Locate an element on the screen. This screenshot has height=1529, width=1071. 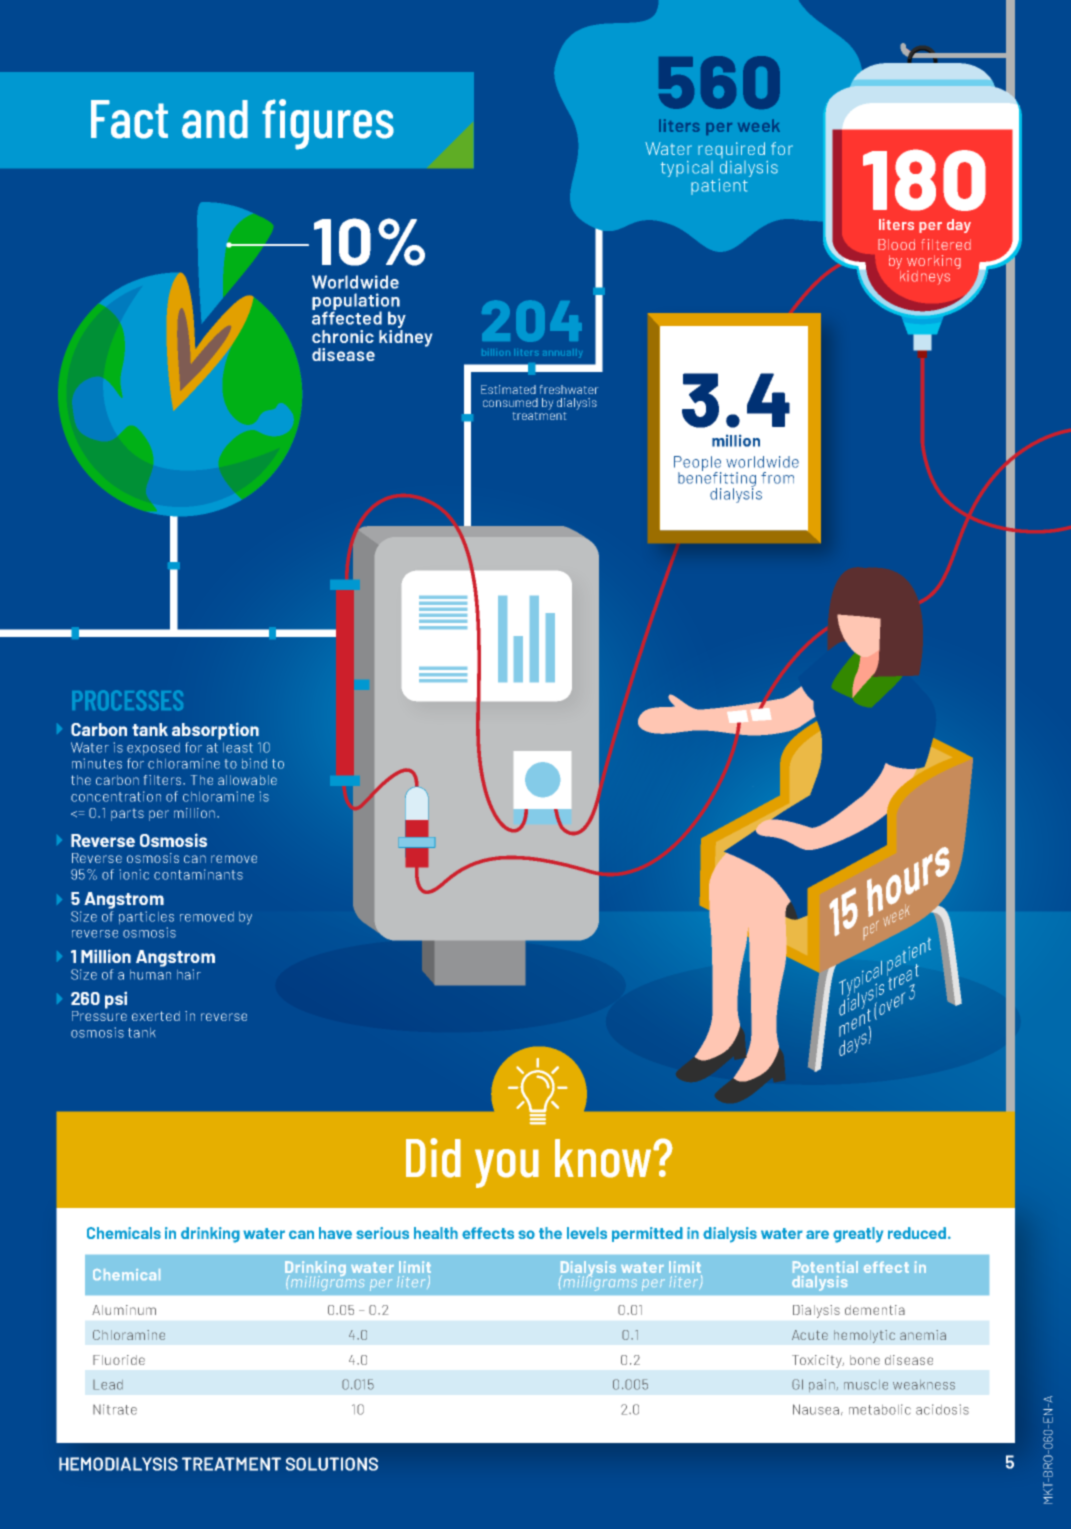
bone is located at coordinates (865, 1360).
